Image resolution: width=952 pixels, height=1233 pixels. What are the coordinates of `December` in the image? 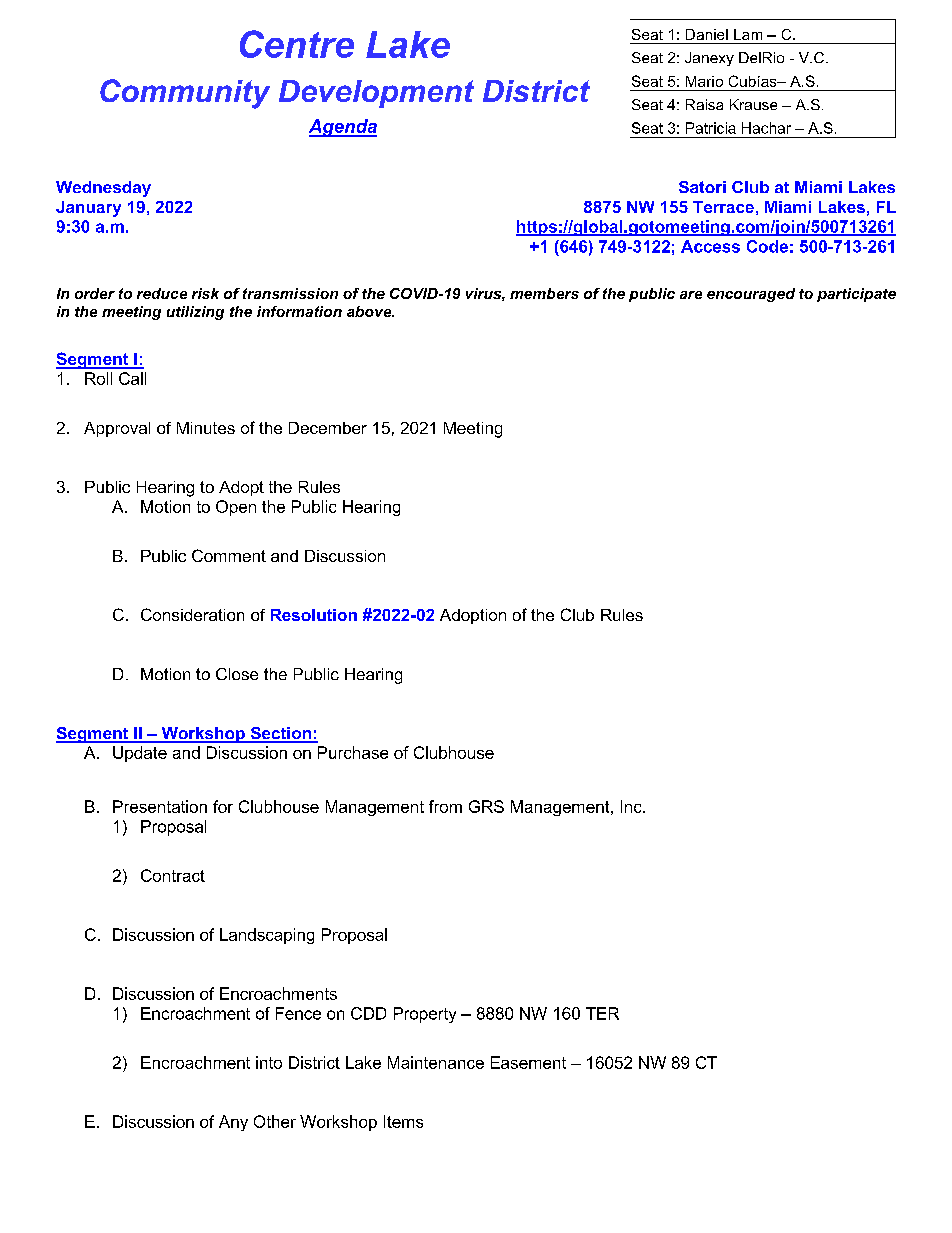 It's located at (328, 428).
